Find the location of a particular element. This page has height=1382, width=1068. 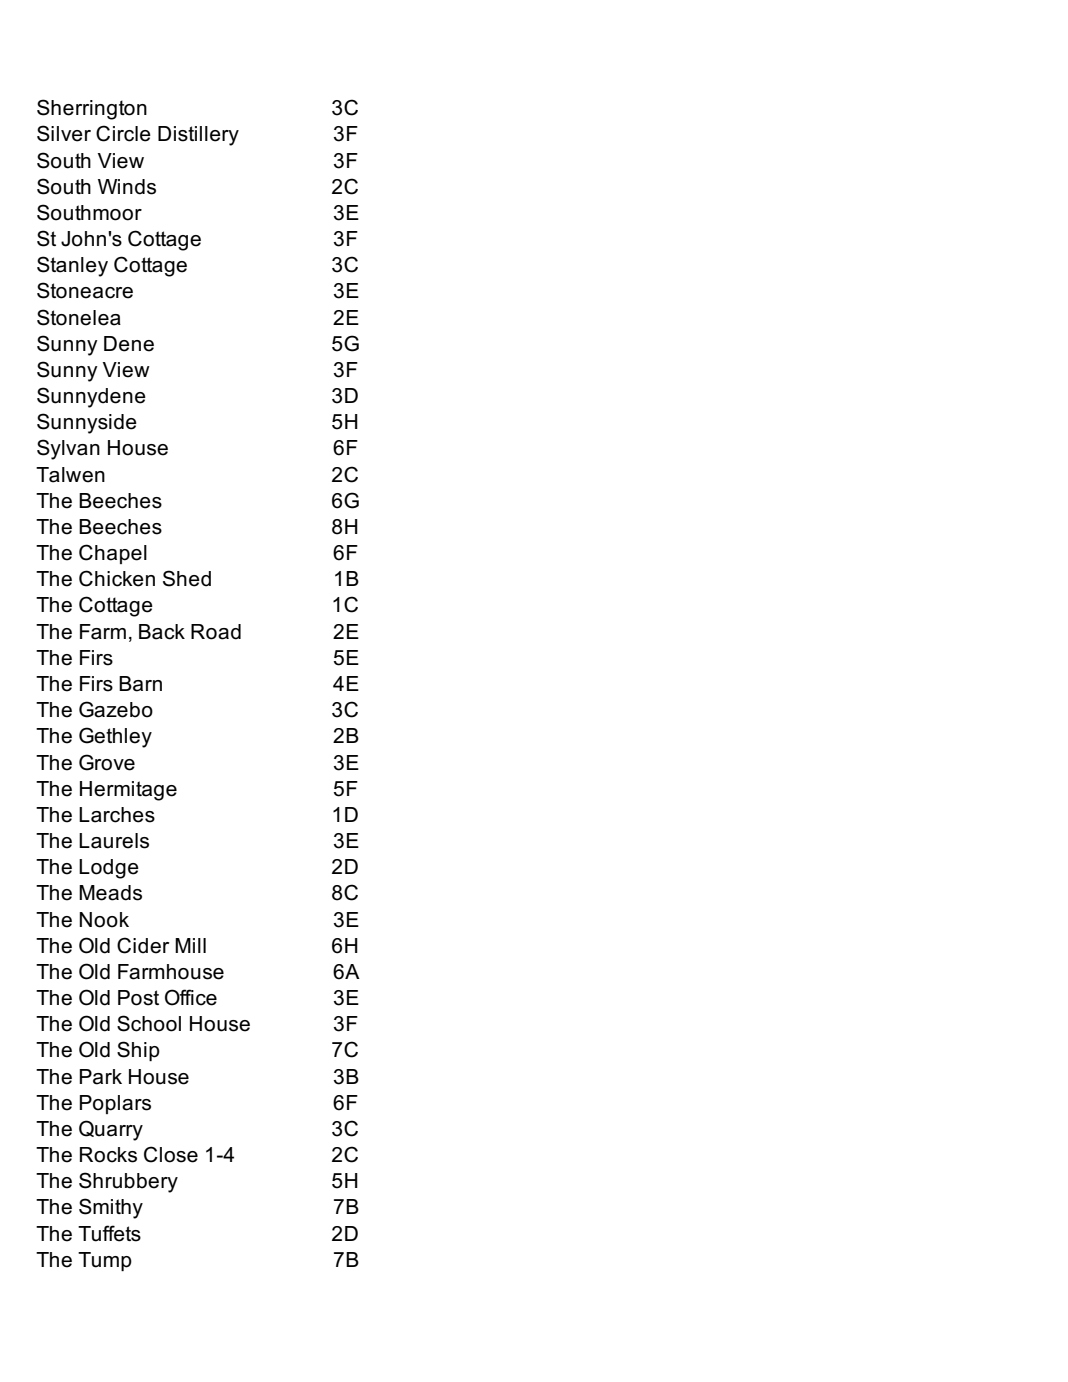

Distillery is located at coordinates (198, 136).
